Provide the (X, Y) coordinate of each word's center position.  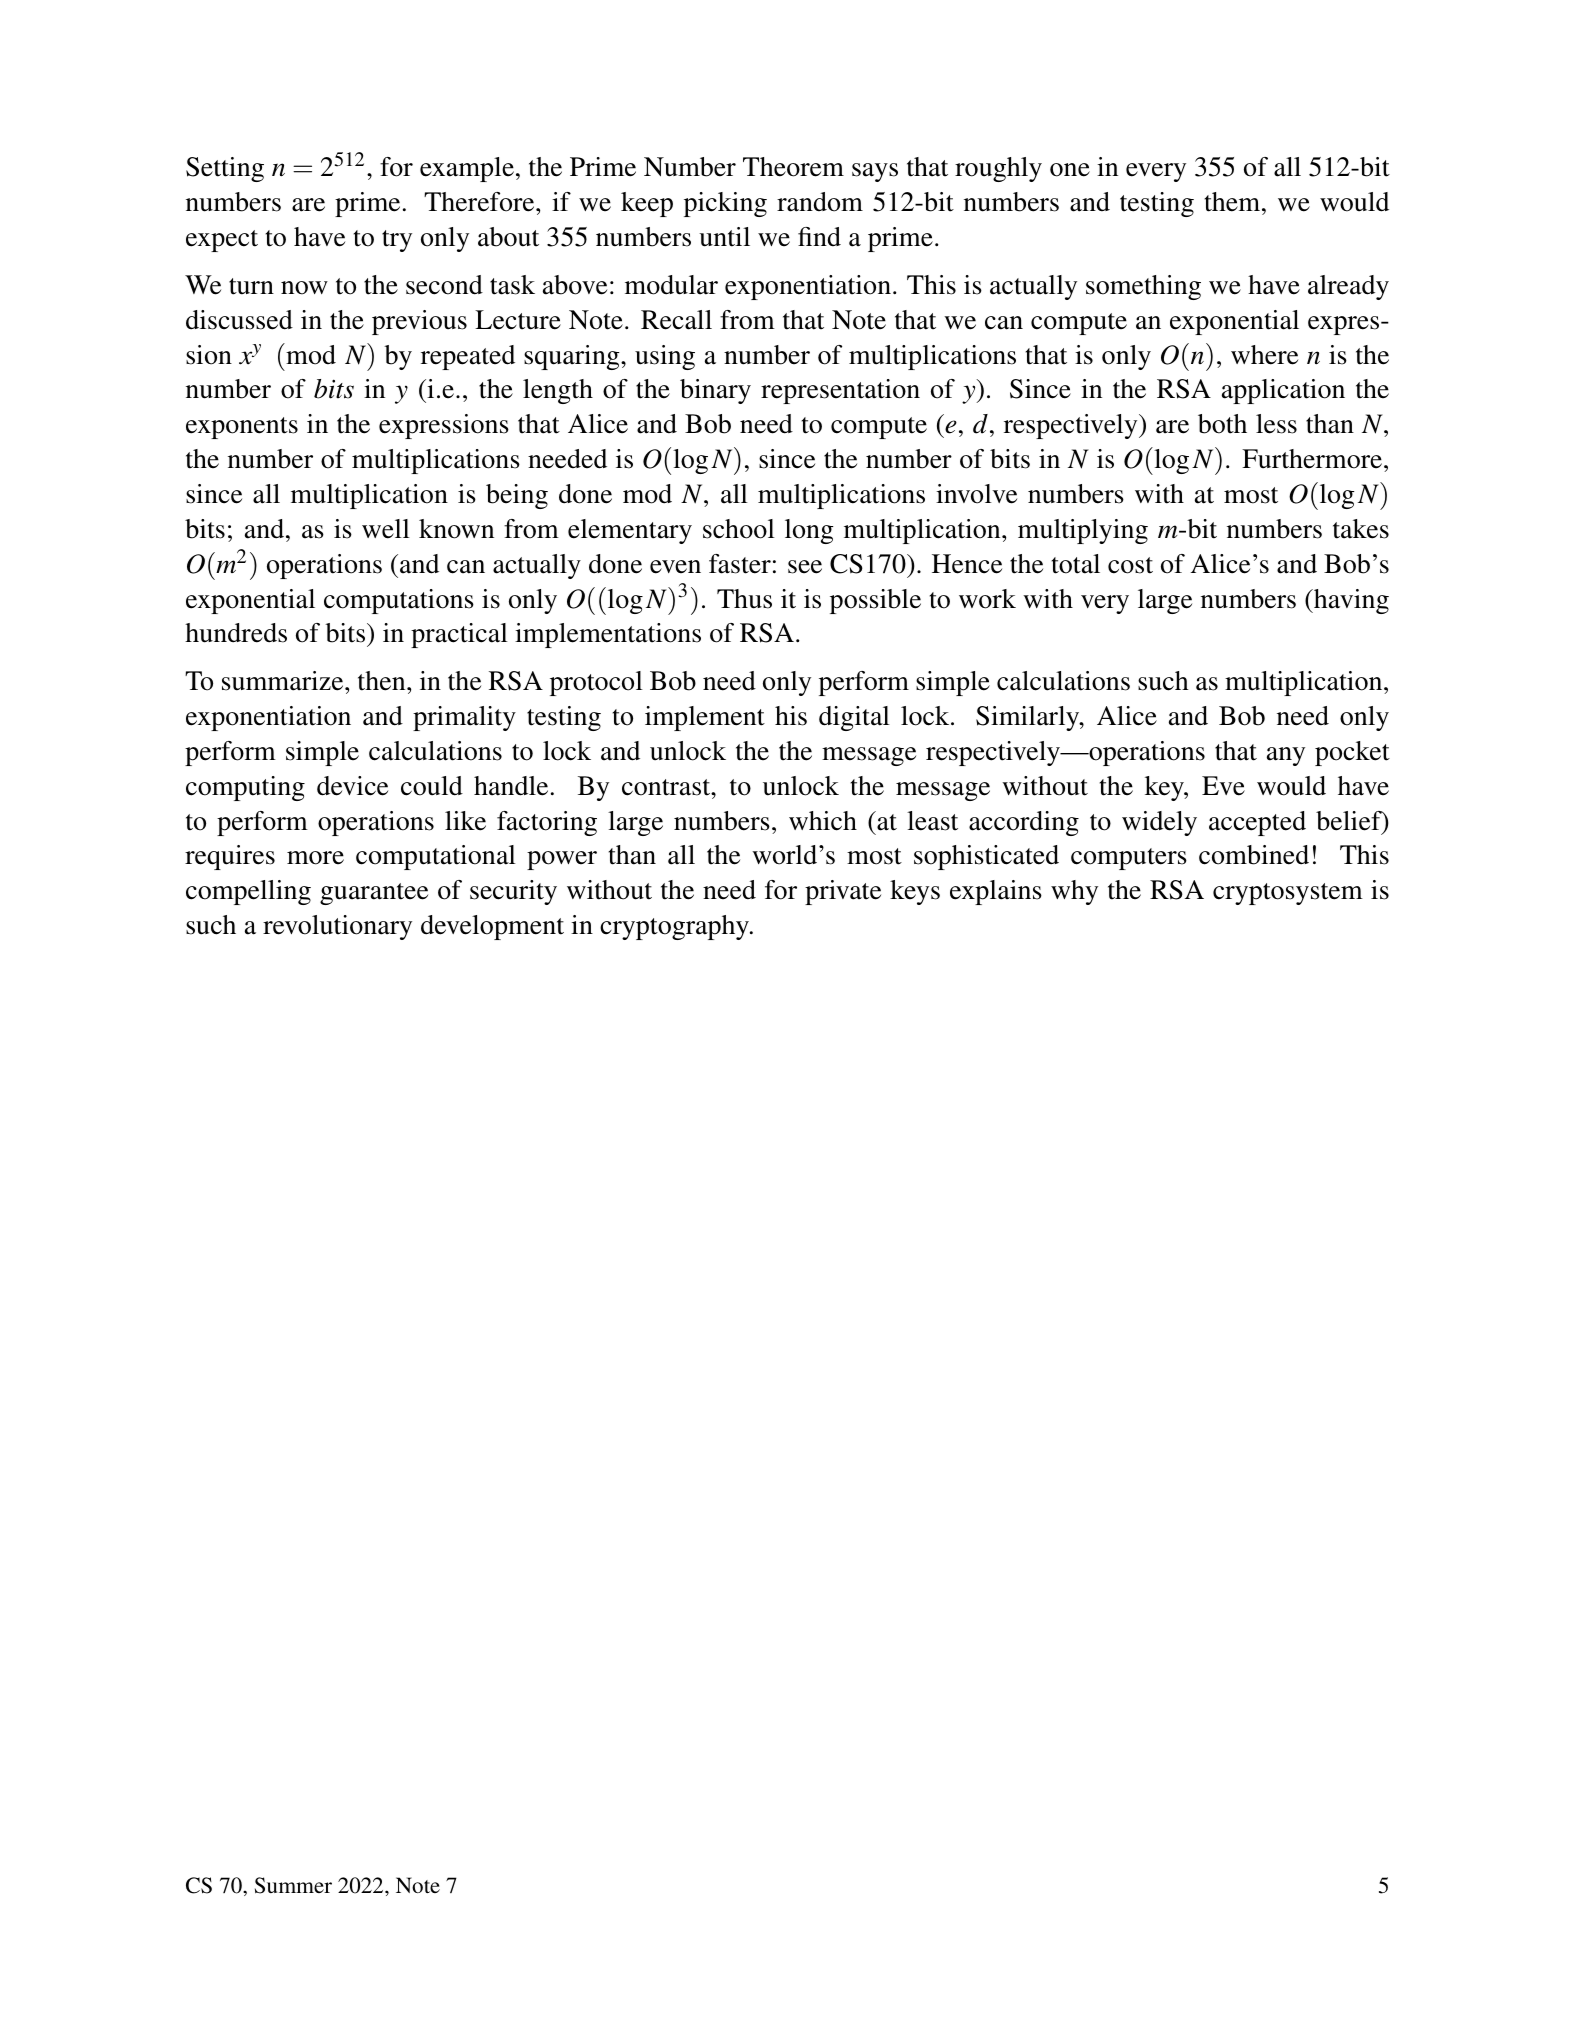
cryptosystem (1288, 894)
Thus (744, 599)
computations (399, 601)
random (820, 202)
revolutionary (337, 927)
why (1074, 892)
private (843, 892)
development (492, 927)
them (1234, 202)
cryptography (675, 927)
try (397, 241)
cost (1130, 565)
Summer (293, 1885)
